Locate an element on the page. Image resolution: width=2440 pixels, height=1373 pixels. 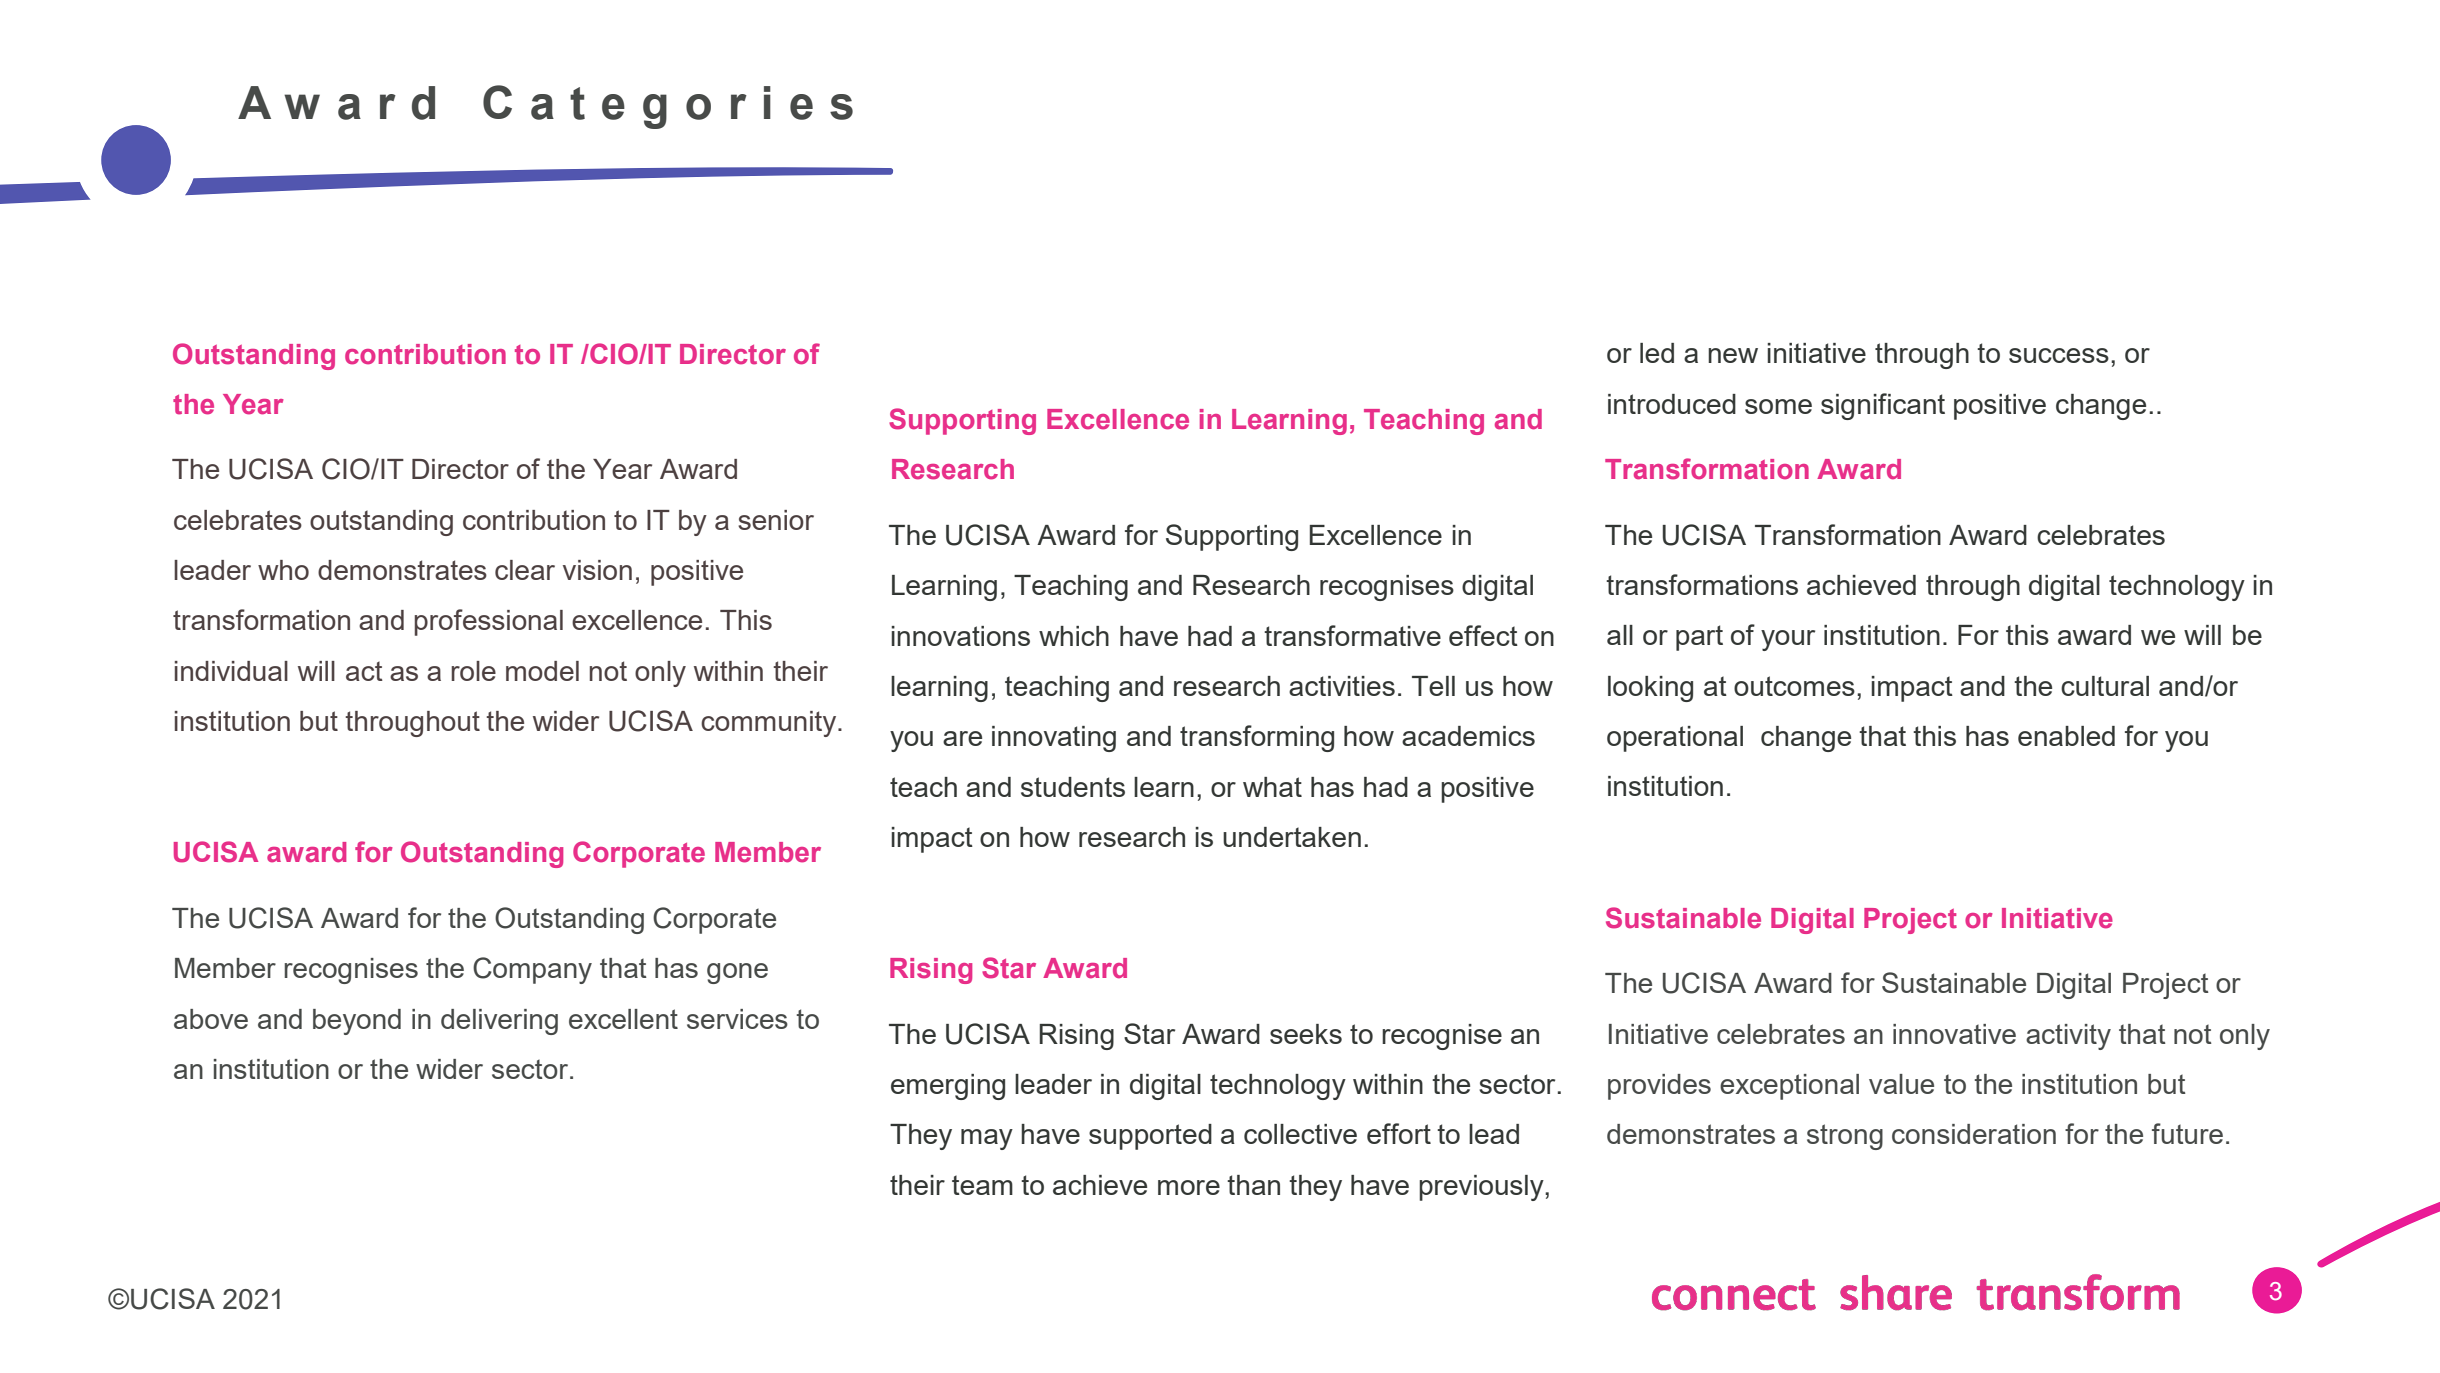
significant is located at coordinates (1883, 406).
